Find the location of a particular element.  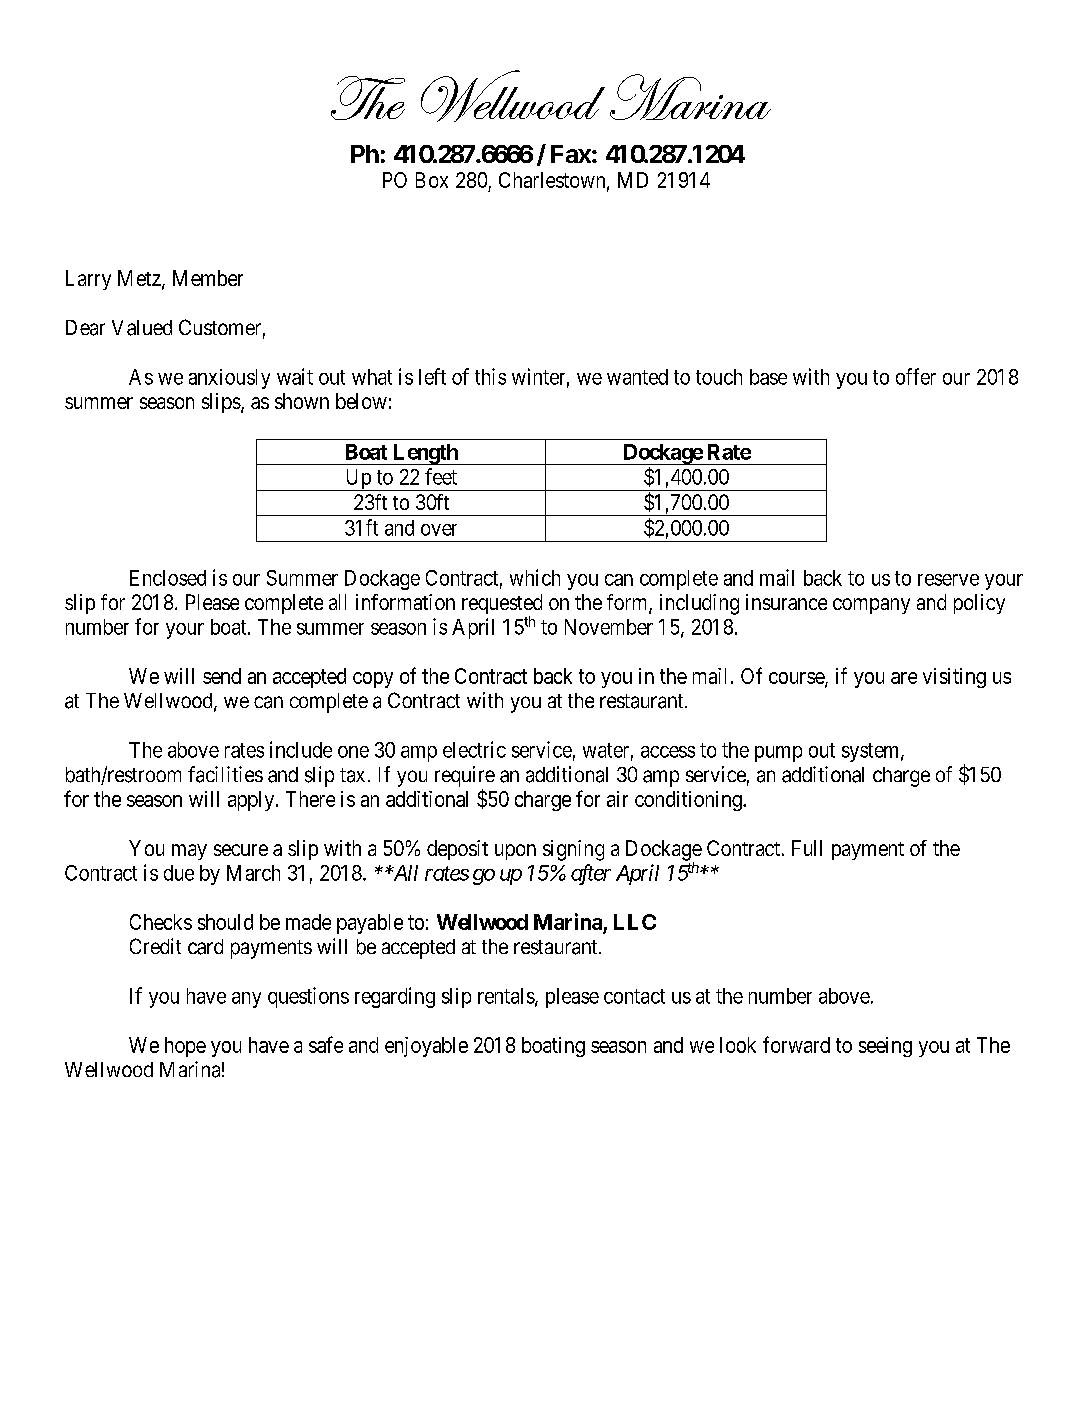

base is located at coordinates (768, 377).
